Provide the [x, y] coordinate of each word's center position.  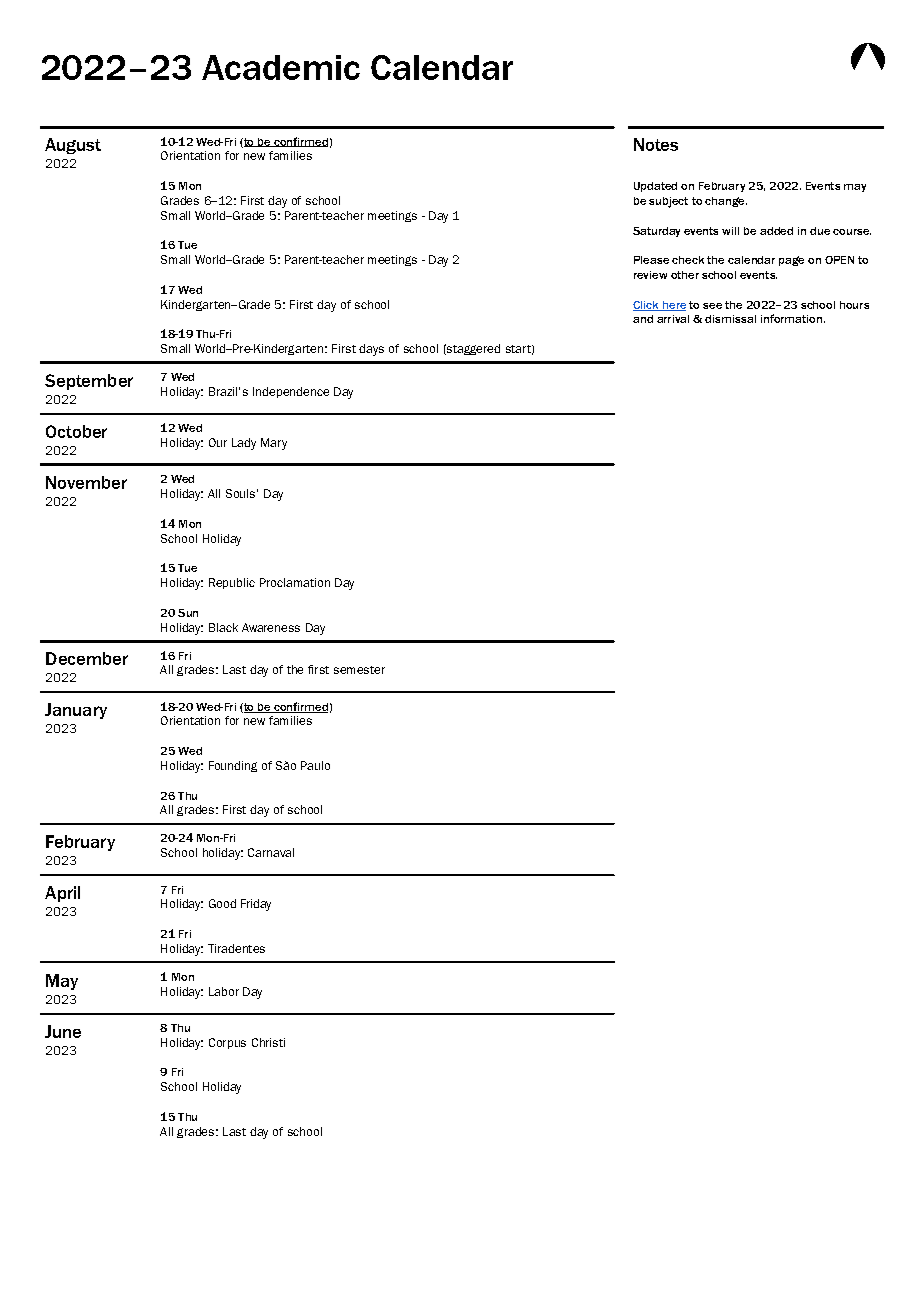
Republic [232, 583]
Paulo [315, 765]
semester [359, 670]
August [73, 146]
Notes [656, 144]
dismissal [730, 319]
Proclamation [295, 582]
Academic [281, 67]
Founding [233, 766]
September [89, 382]
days [371, 350]
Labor [224, 991]
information [791, 318]
